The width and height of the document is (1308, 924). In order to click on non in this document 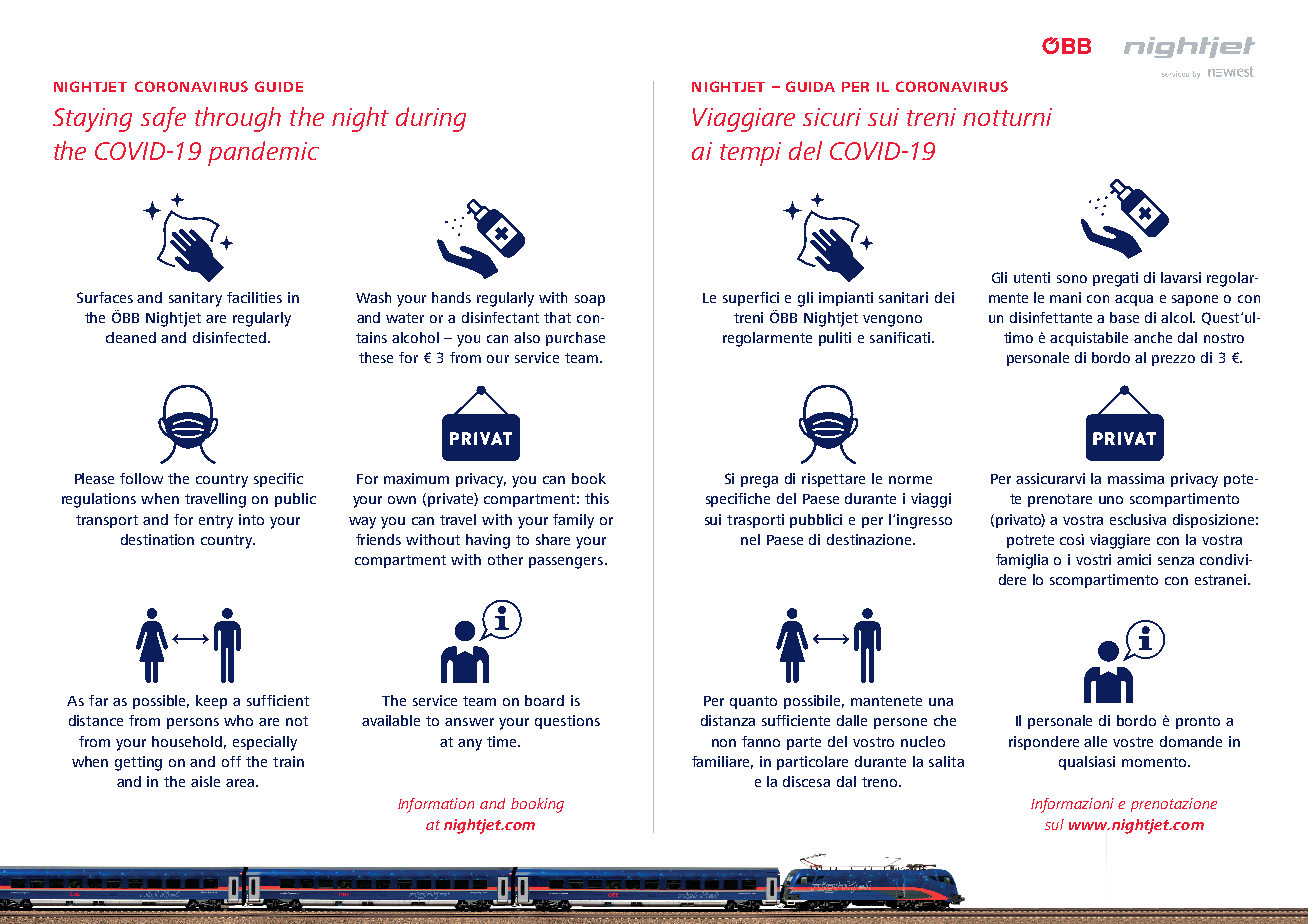, I will do `click(724, 743)`.
